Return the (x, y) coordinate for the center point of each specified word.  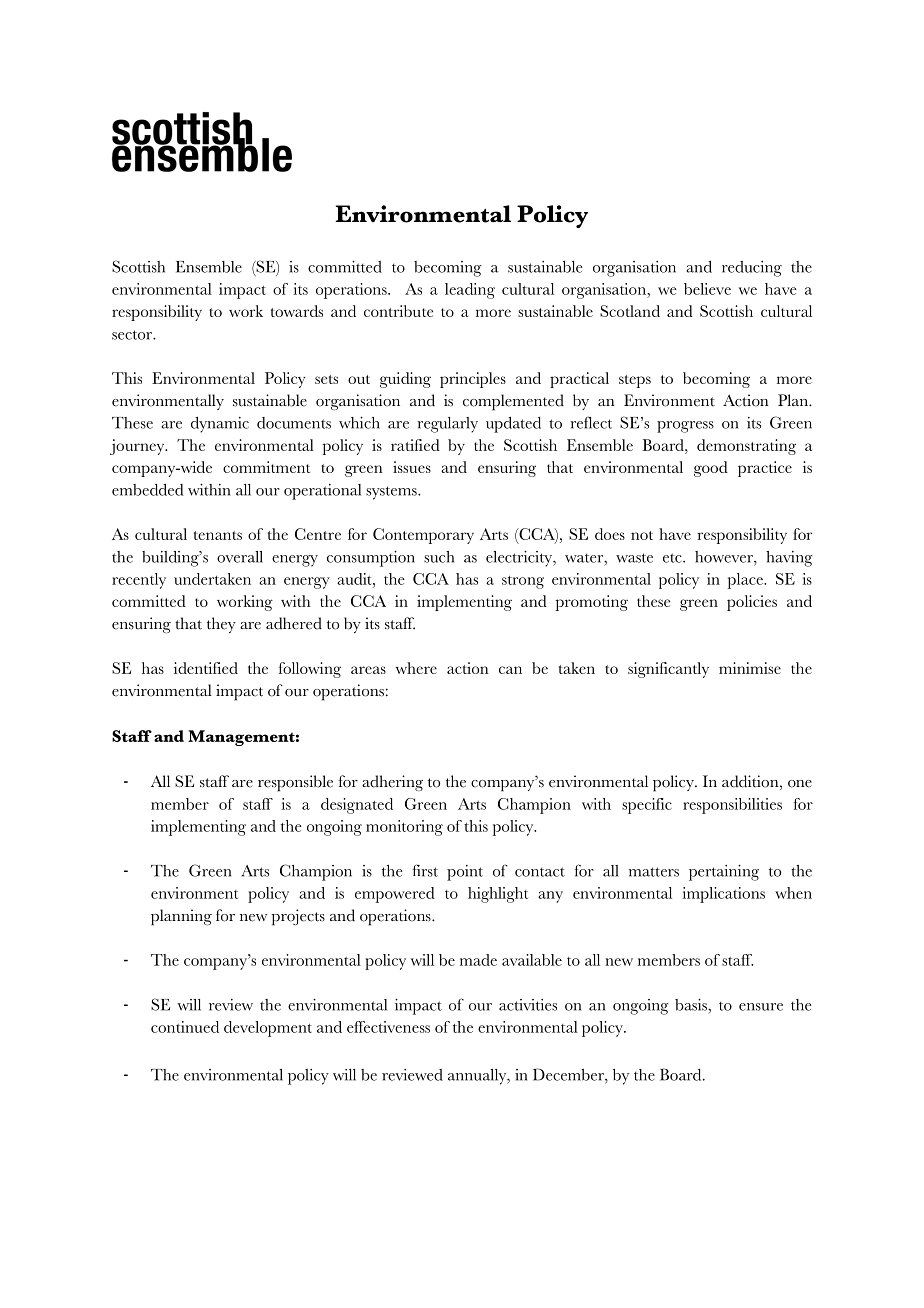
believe (707, 289)
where (416, 668)
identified (206, 668)
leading (470, 291)
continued (185, 1027)
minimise (750, 668)
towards (297, 311)
